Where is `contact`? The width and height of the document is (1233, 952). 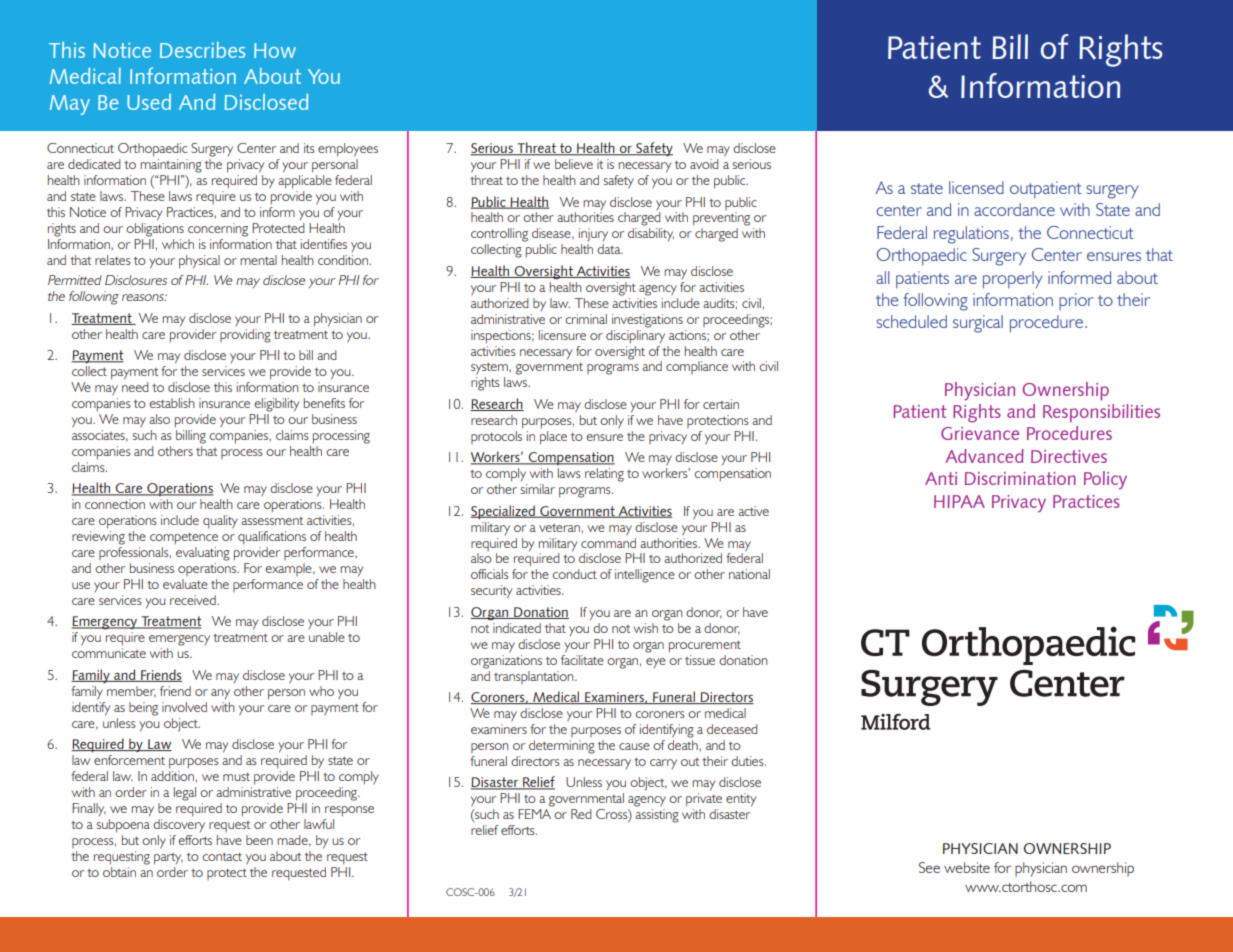 contact is located at coordinates (222, 857).
